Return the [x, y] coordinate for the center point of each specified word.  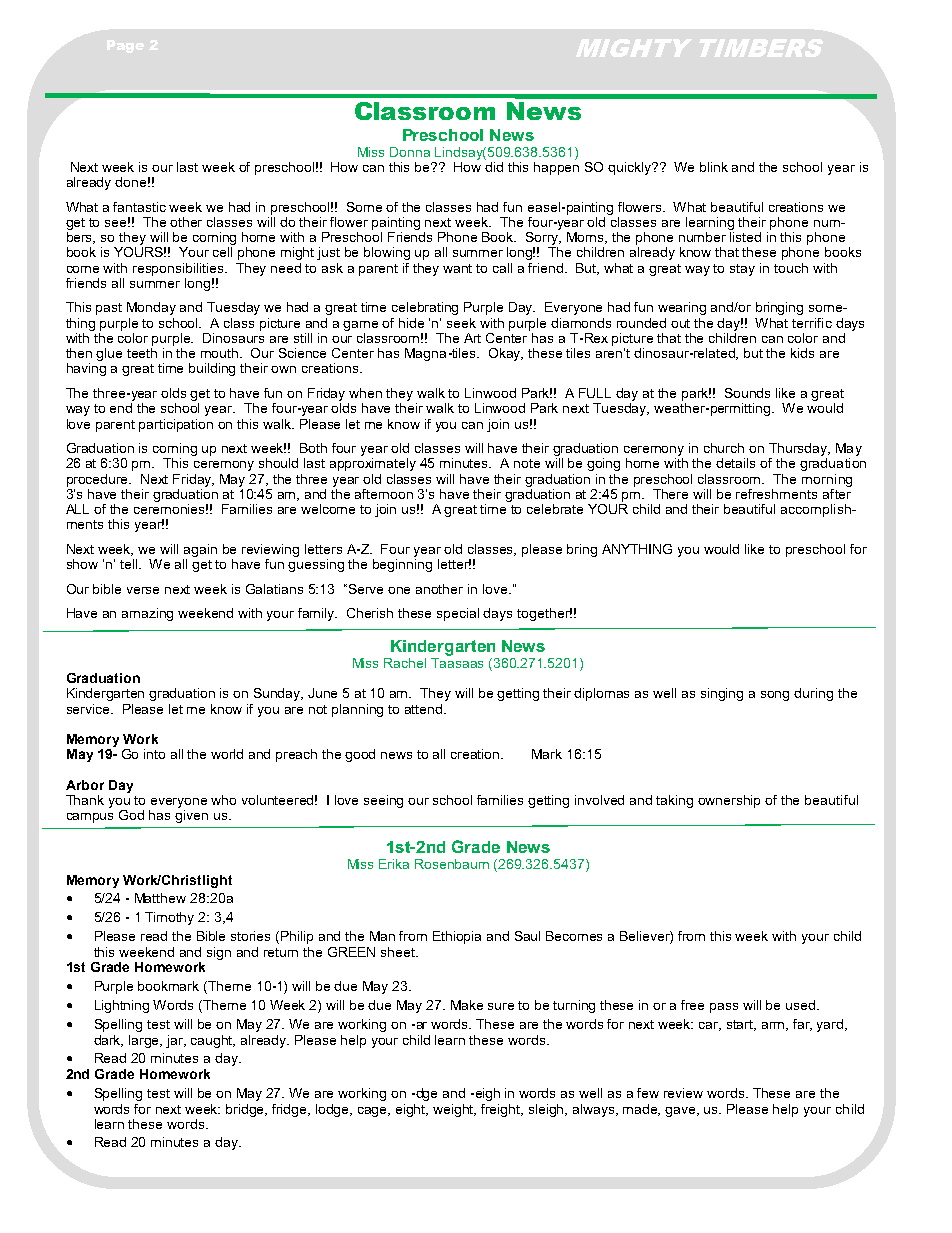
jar [176, 1041]
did [494, 165]
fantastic [139, 207]
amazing [147, 614]
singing [722, 694]
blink [714, 167]
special [458, 614]
